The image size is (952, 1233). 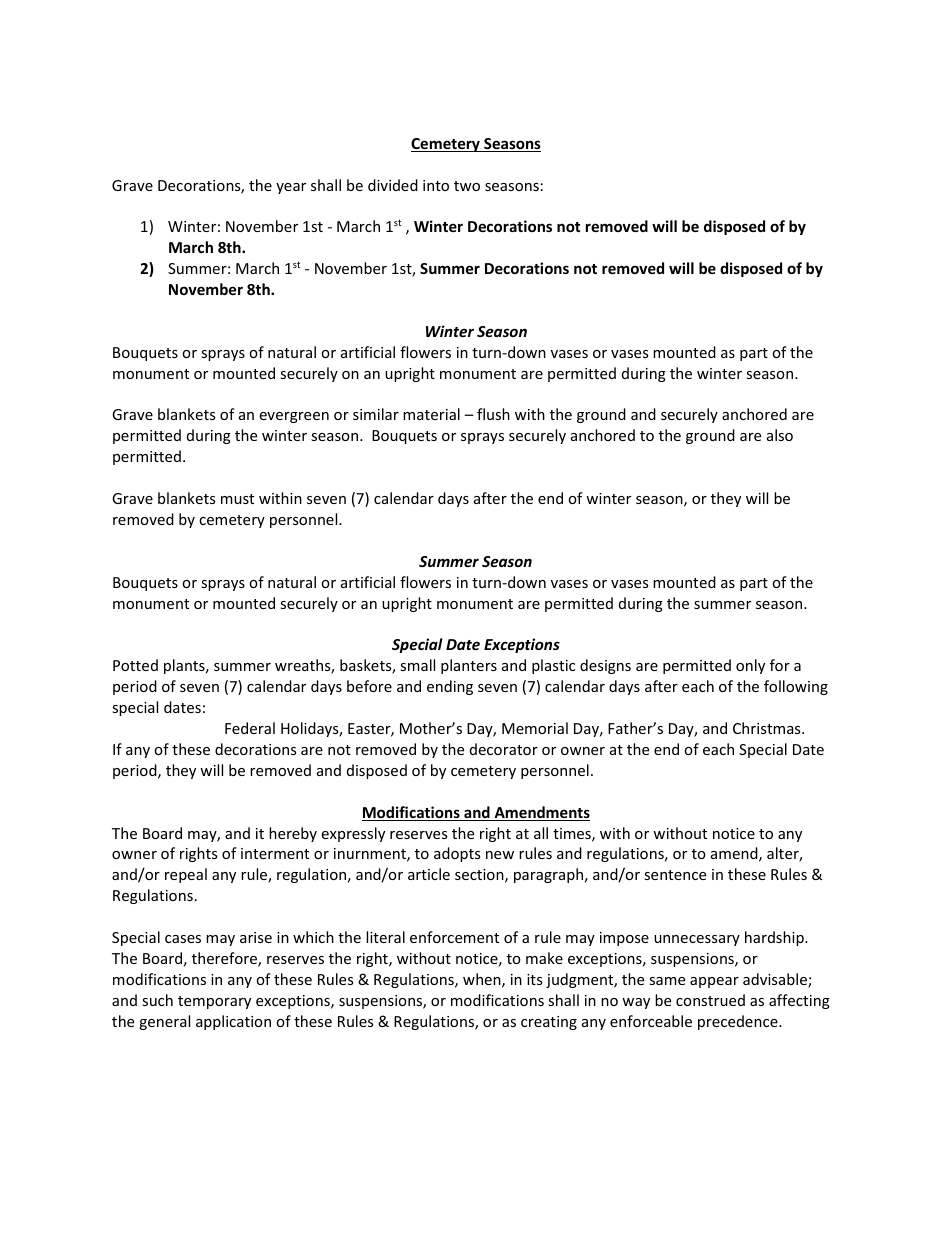 I want to click on two, so click(x=467, y=186).
